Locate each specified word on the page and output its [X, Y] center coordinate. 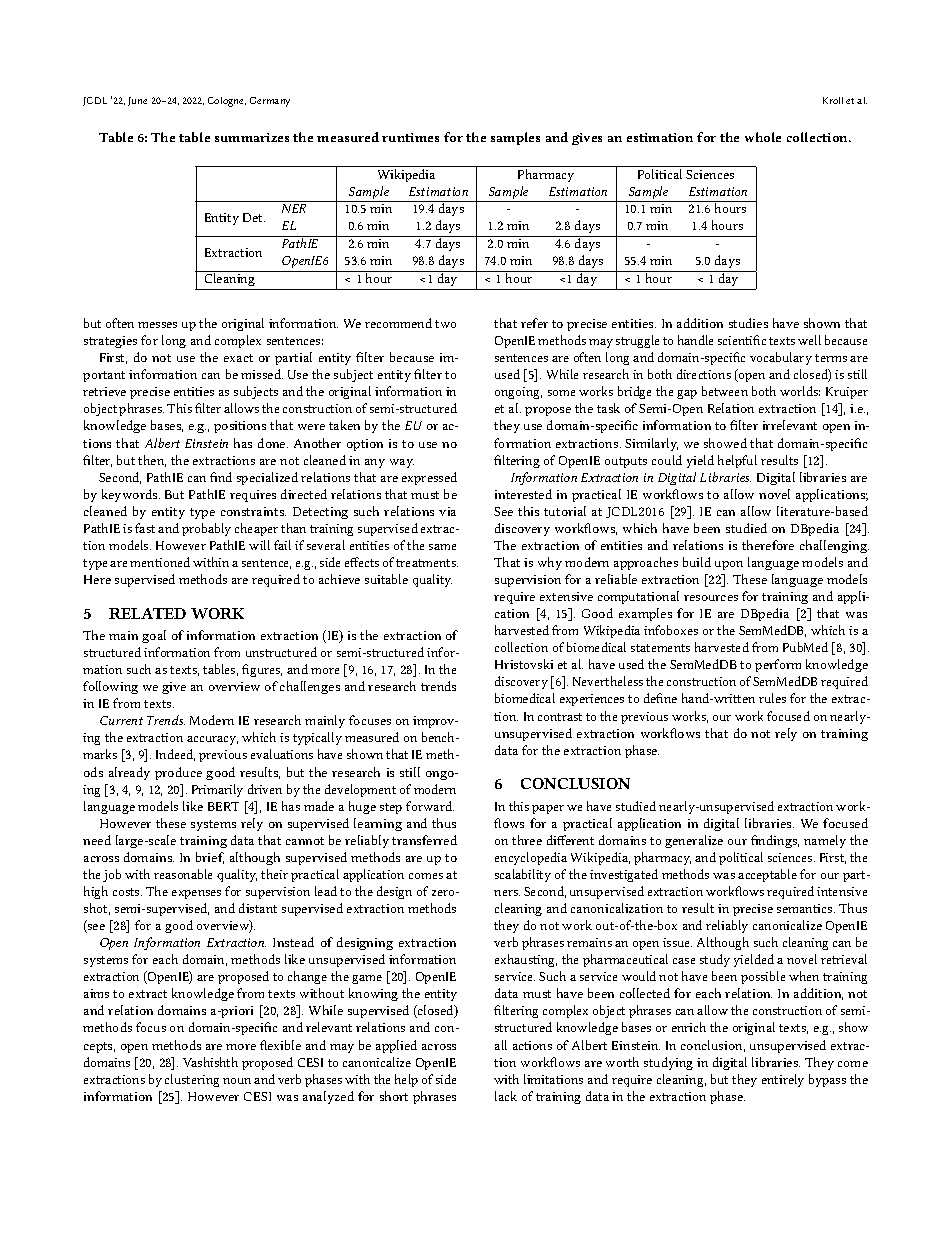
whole [763, 137]
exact [238, 358]
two [445, 324]
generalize [694, 841]
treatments [427, 563]
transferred [424, 840]
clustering [192, 1080]
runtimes [410, 137]
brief [210, 858]
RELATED [147, 613]
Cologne [227, 102]
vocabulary [781, 358]
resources [711, 598]
